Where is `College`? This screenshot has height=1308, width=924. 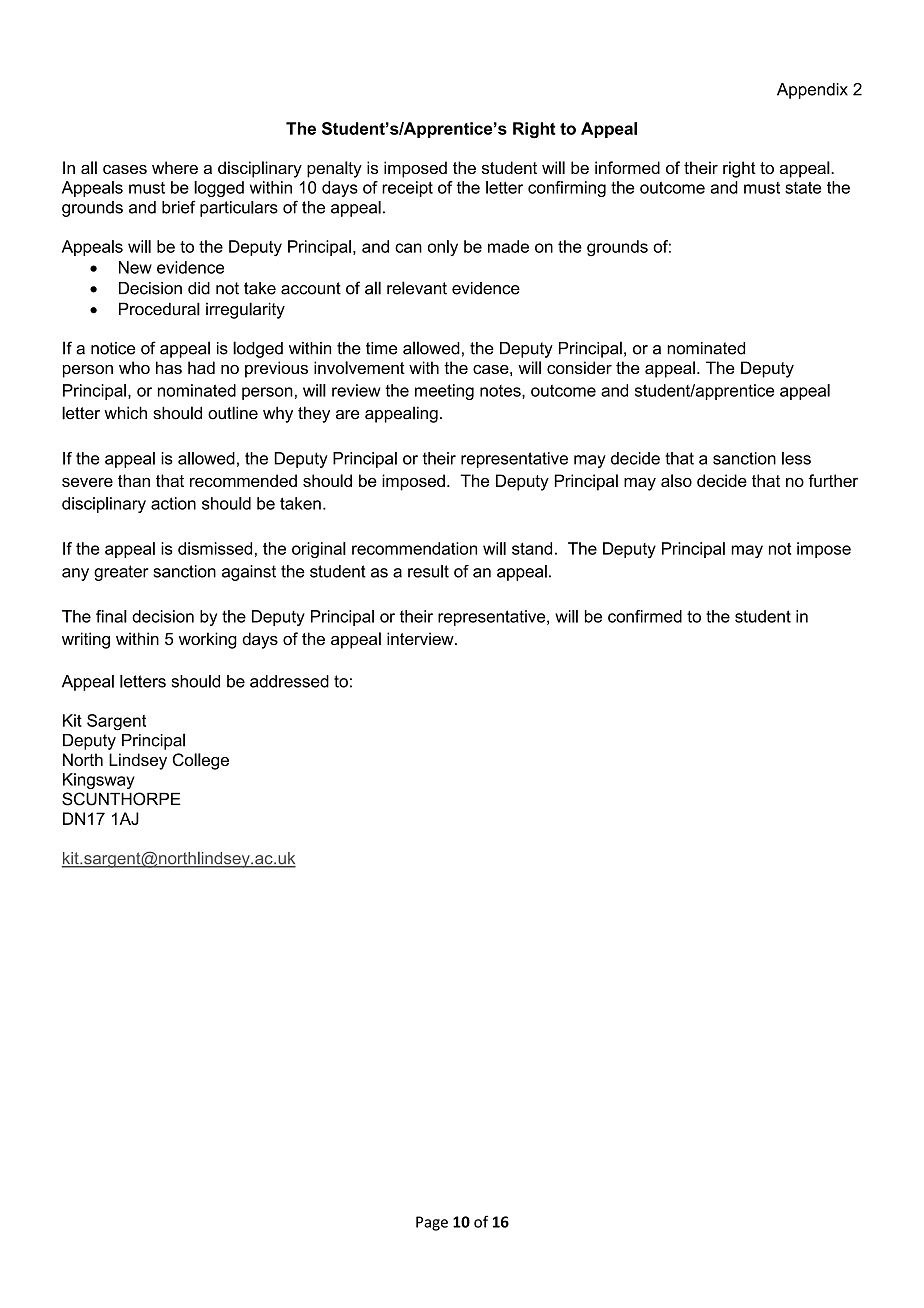 College is located at coordinates (201, 761).
